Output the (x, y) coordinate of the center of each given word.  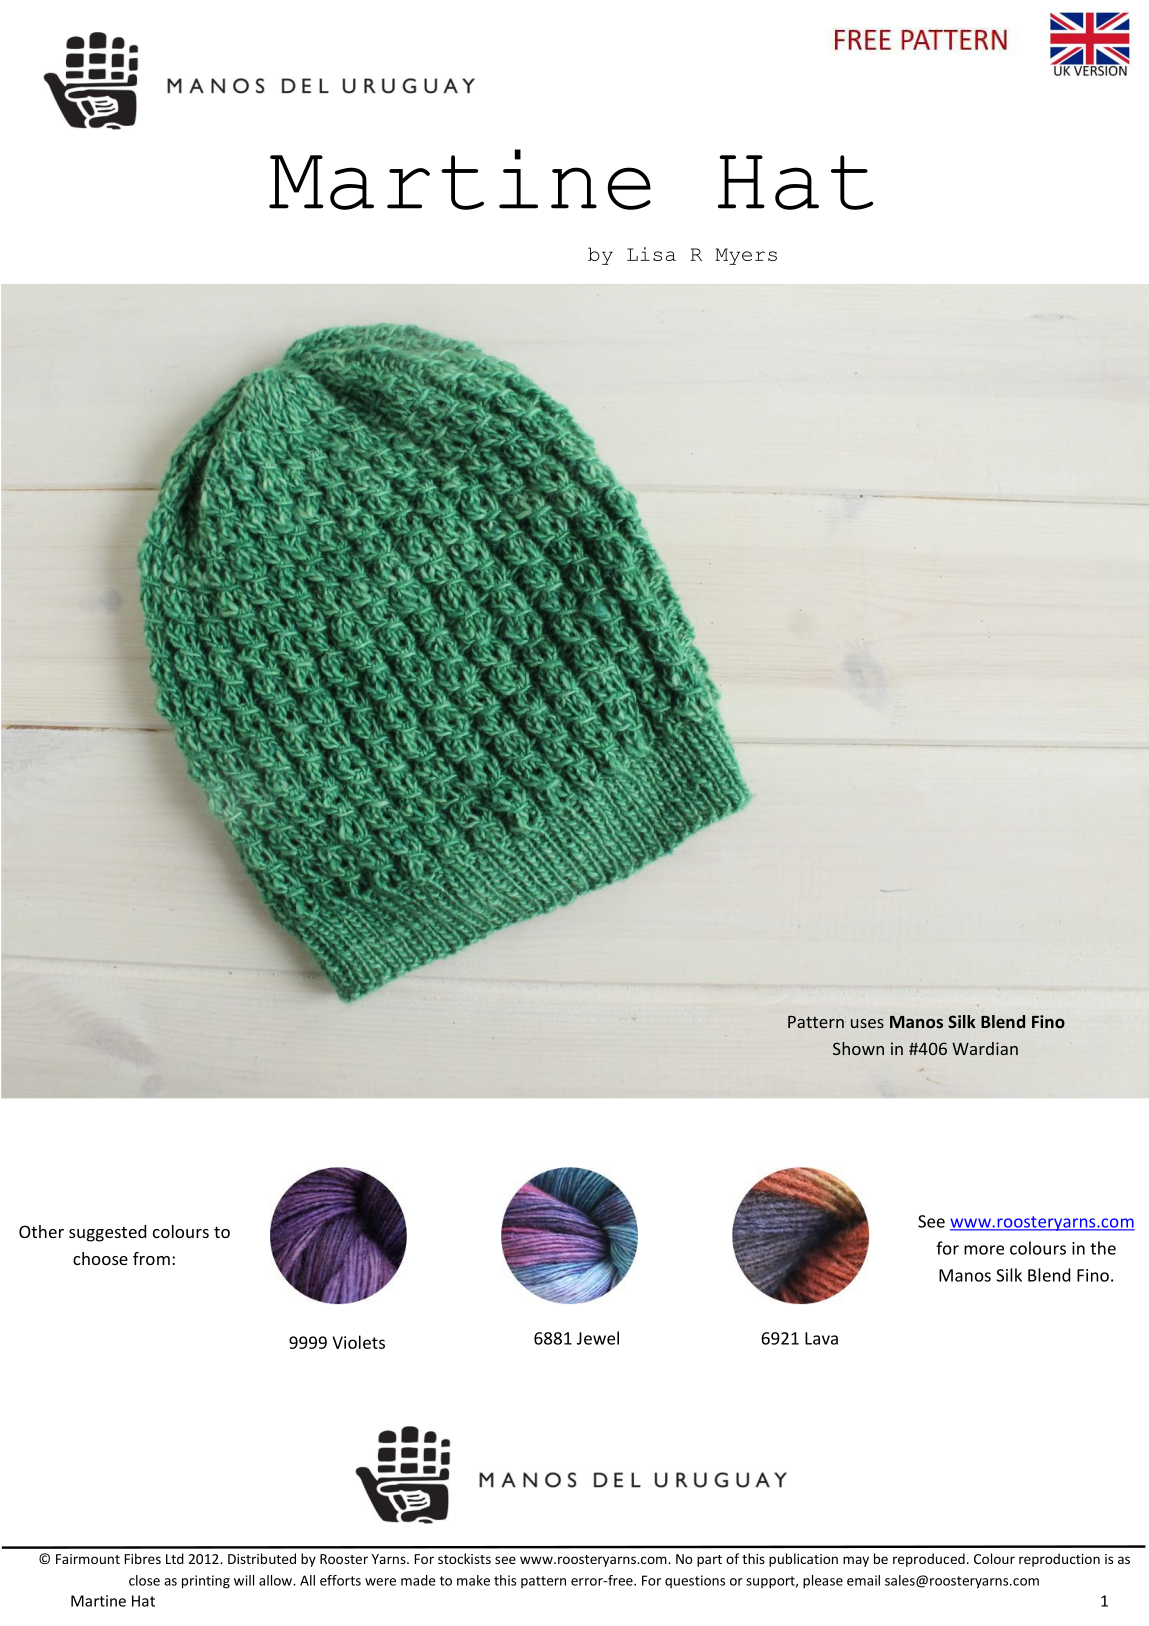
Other (41, 1231)
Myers (746, 256)
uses (867, 1023)
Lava (821, 1338)
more (984, 1250)
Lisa (651, 254)
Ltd (175, 1558)
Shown (858, 1048)
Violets (358, 1342)
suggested (107, 1233)
